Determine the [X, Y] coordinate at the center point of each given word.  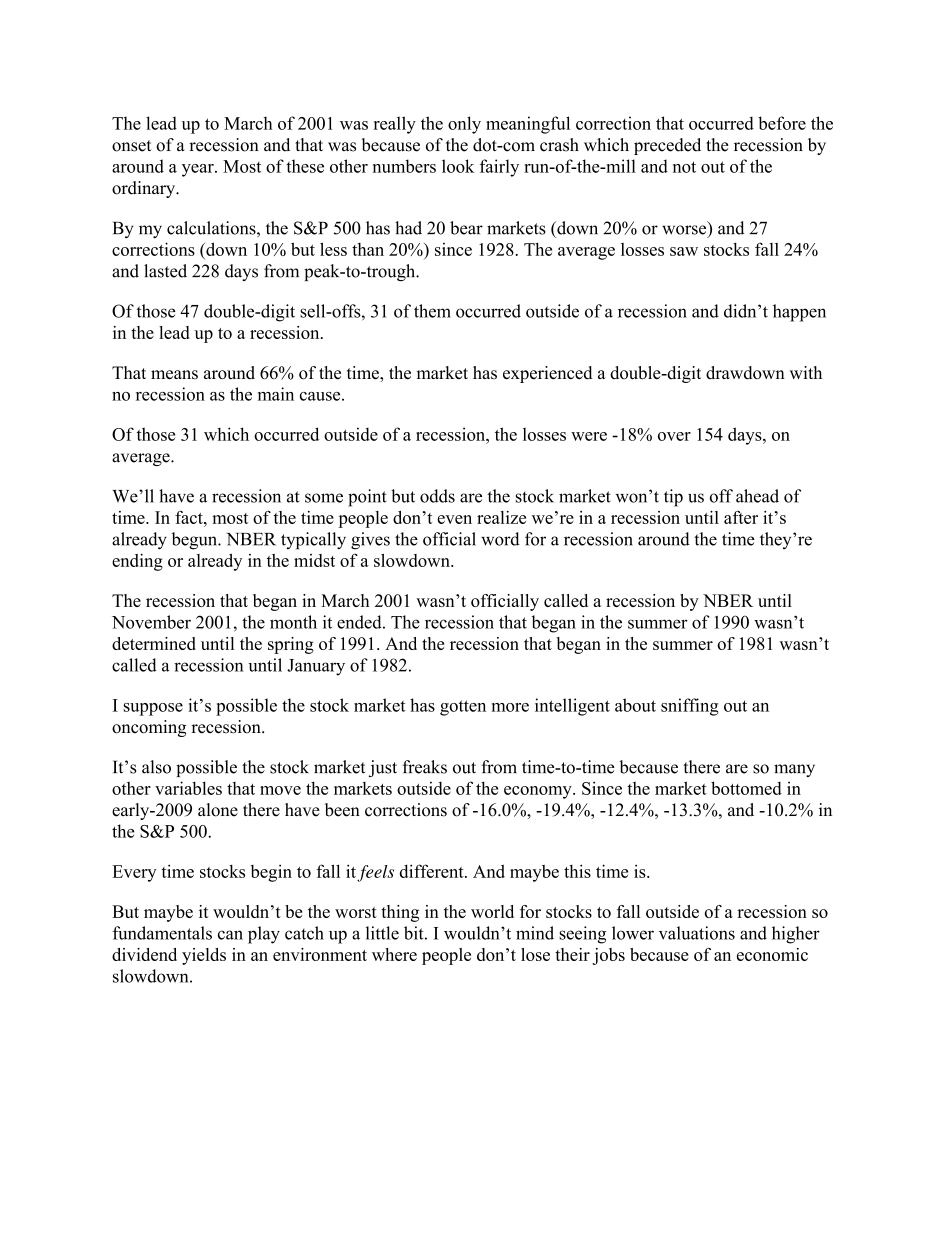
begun [196, 541]
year [199, 170]
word [500, 539]
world [492, 911]
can [230, 935]
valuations [697, 933]
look [458, 166]
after [741, 517]
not [684, 167]
